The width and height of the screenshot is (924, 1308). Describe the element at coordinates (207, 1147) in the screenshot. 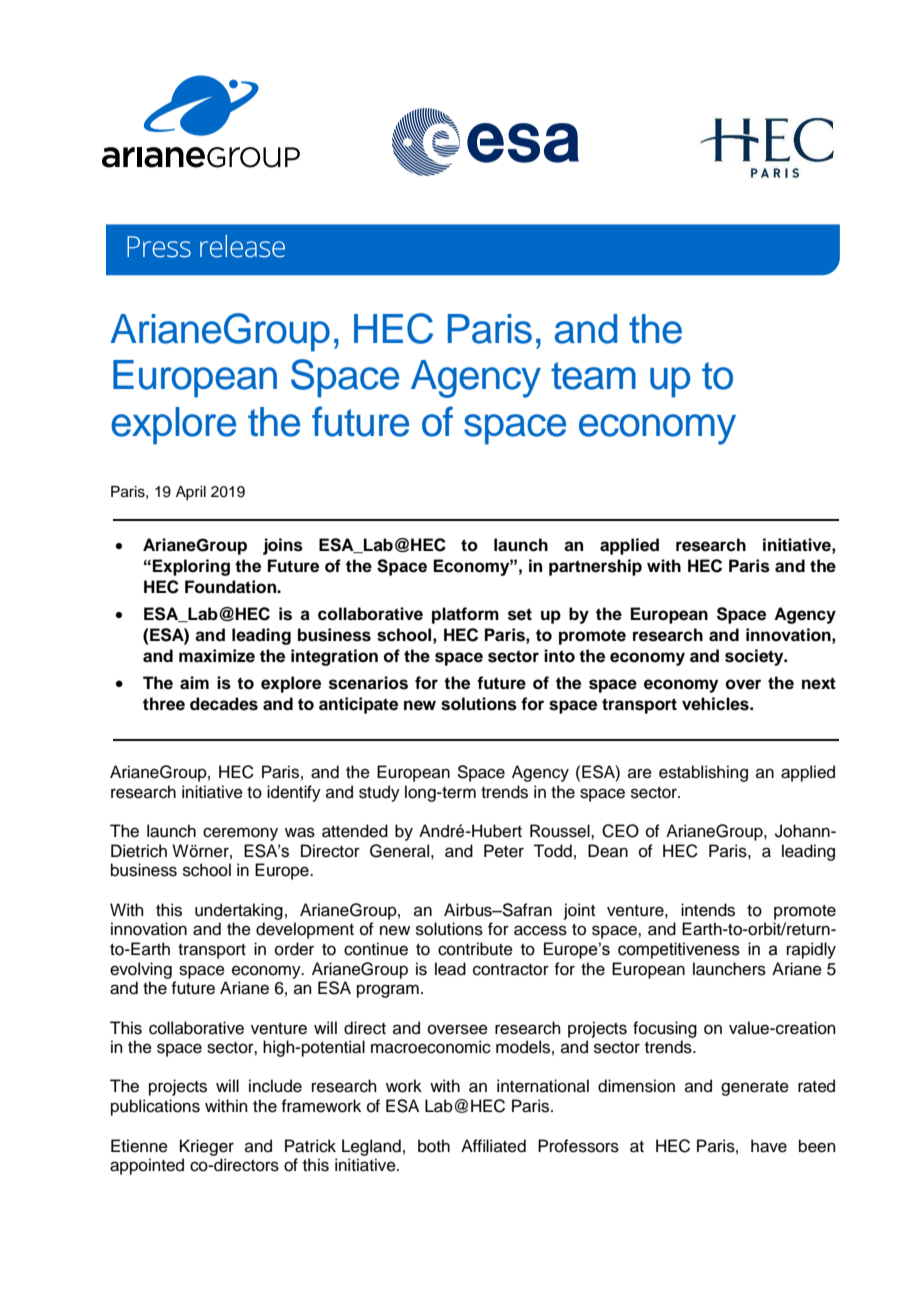

I see `Krieger` at that location.
